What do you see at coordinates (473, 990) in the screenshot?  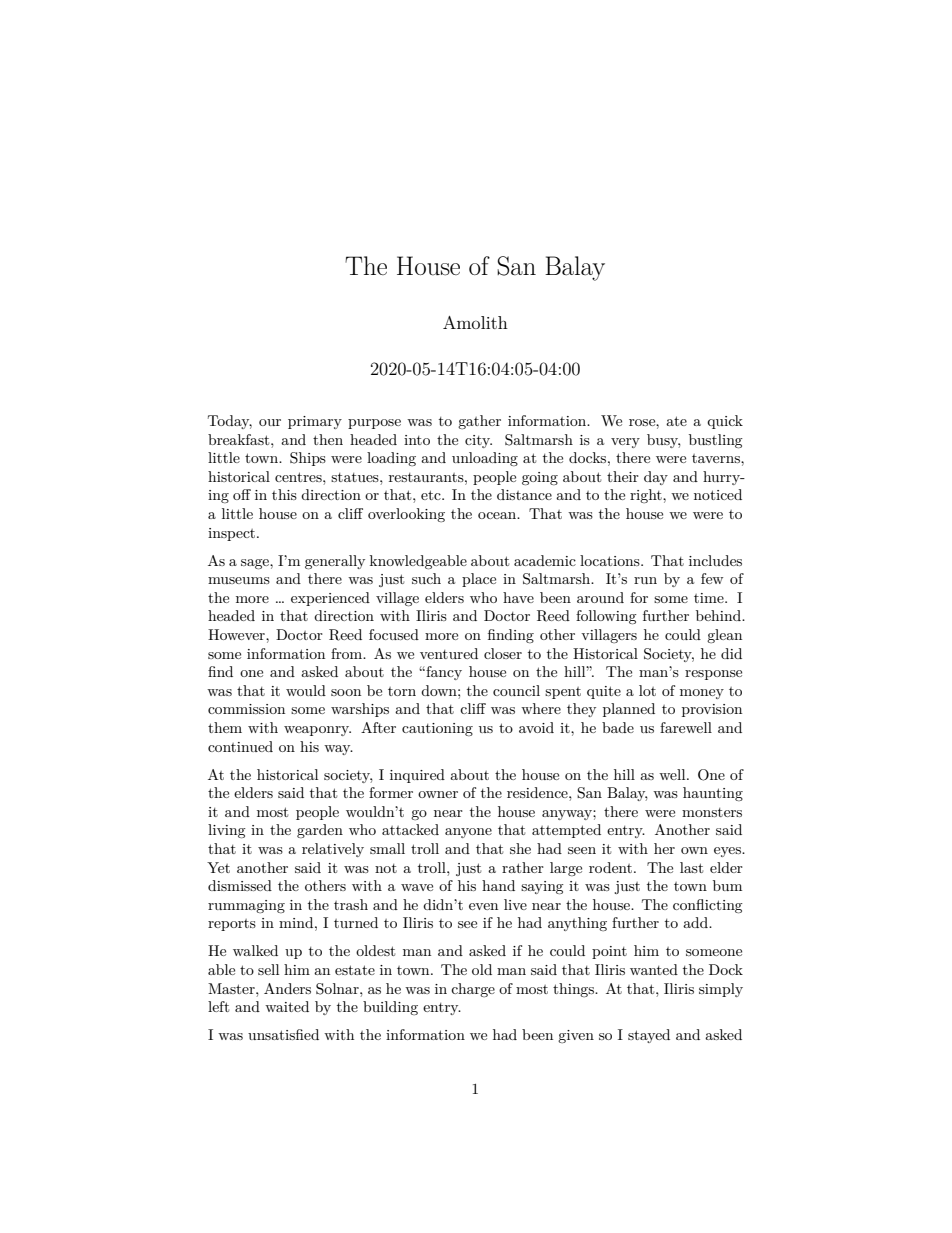 I see `charge` at bounding box center [473, 990].
